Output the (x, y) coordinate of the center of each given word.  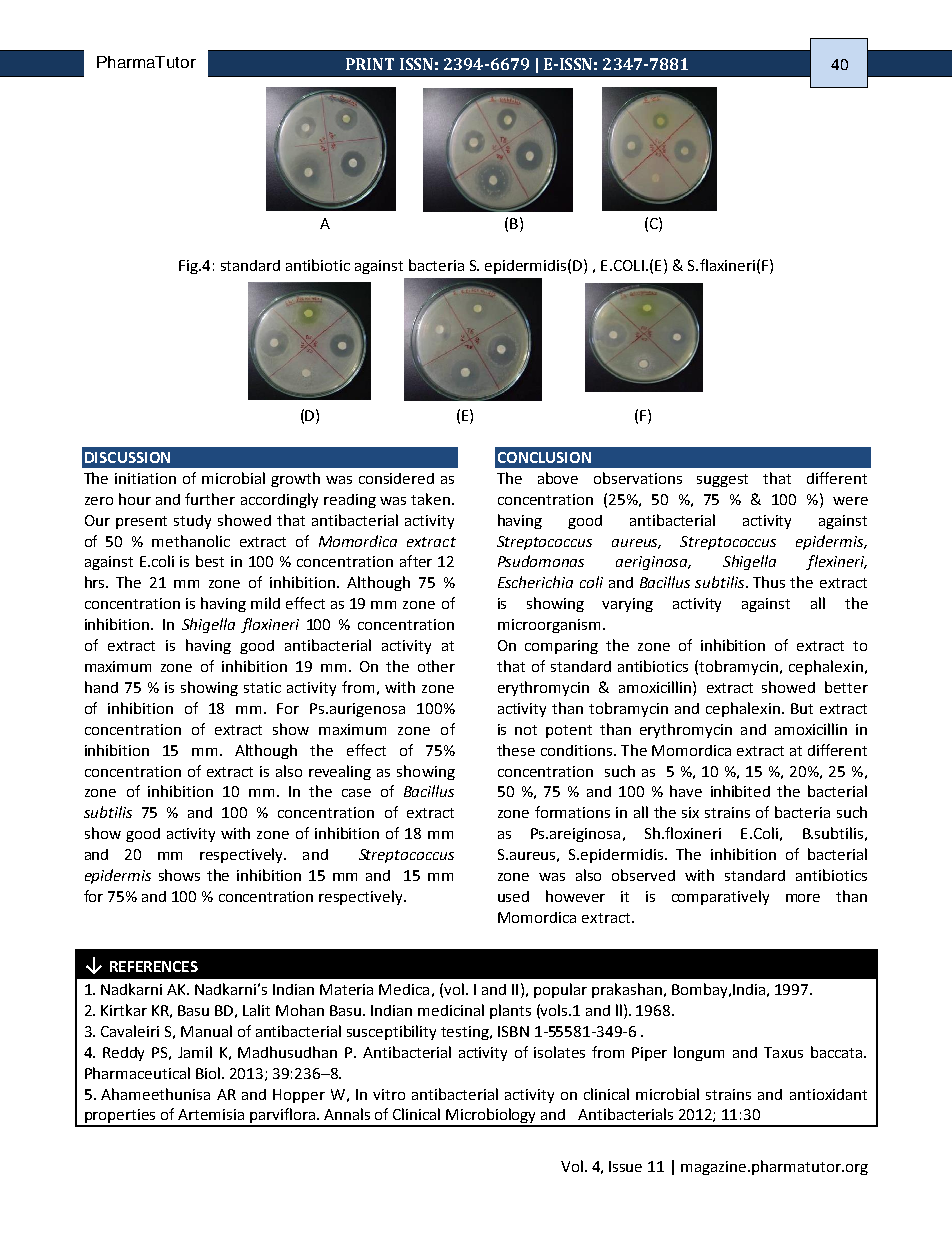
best (210, 561)
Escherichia (535, 582)
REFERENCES (154, 966)
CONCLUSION (544, 457)
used (513, 896)
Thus (769, 582)
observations (638, 478)
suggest (722, 480)
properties (120, 1117)
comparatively (720, 897)
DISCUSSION (127, 457)
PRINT (370, 64)
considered (396, 478)
